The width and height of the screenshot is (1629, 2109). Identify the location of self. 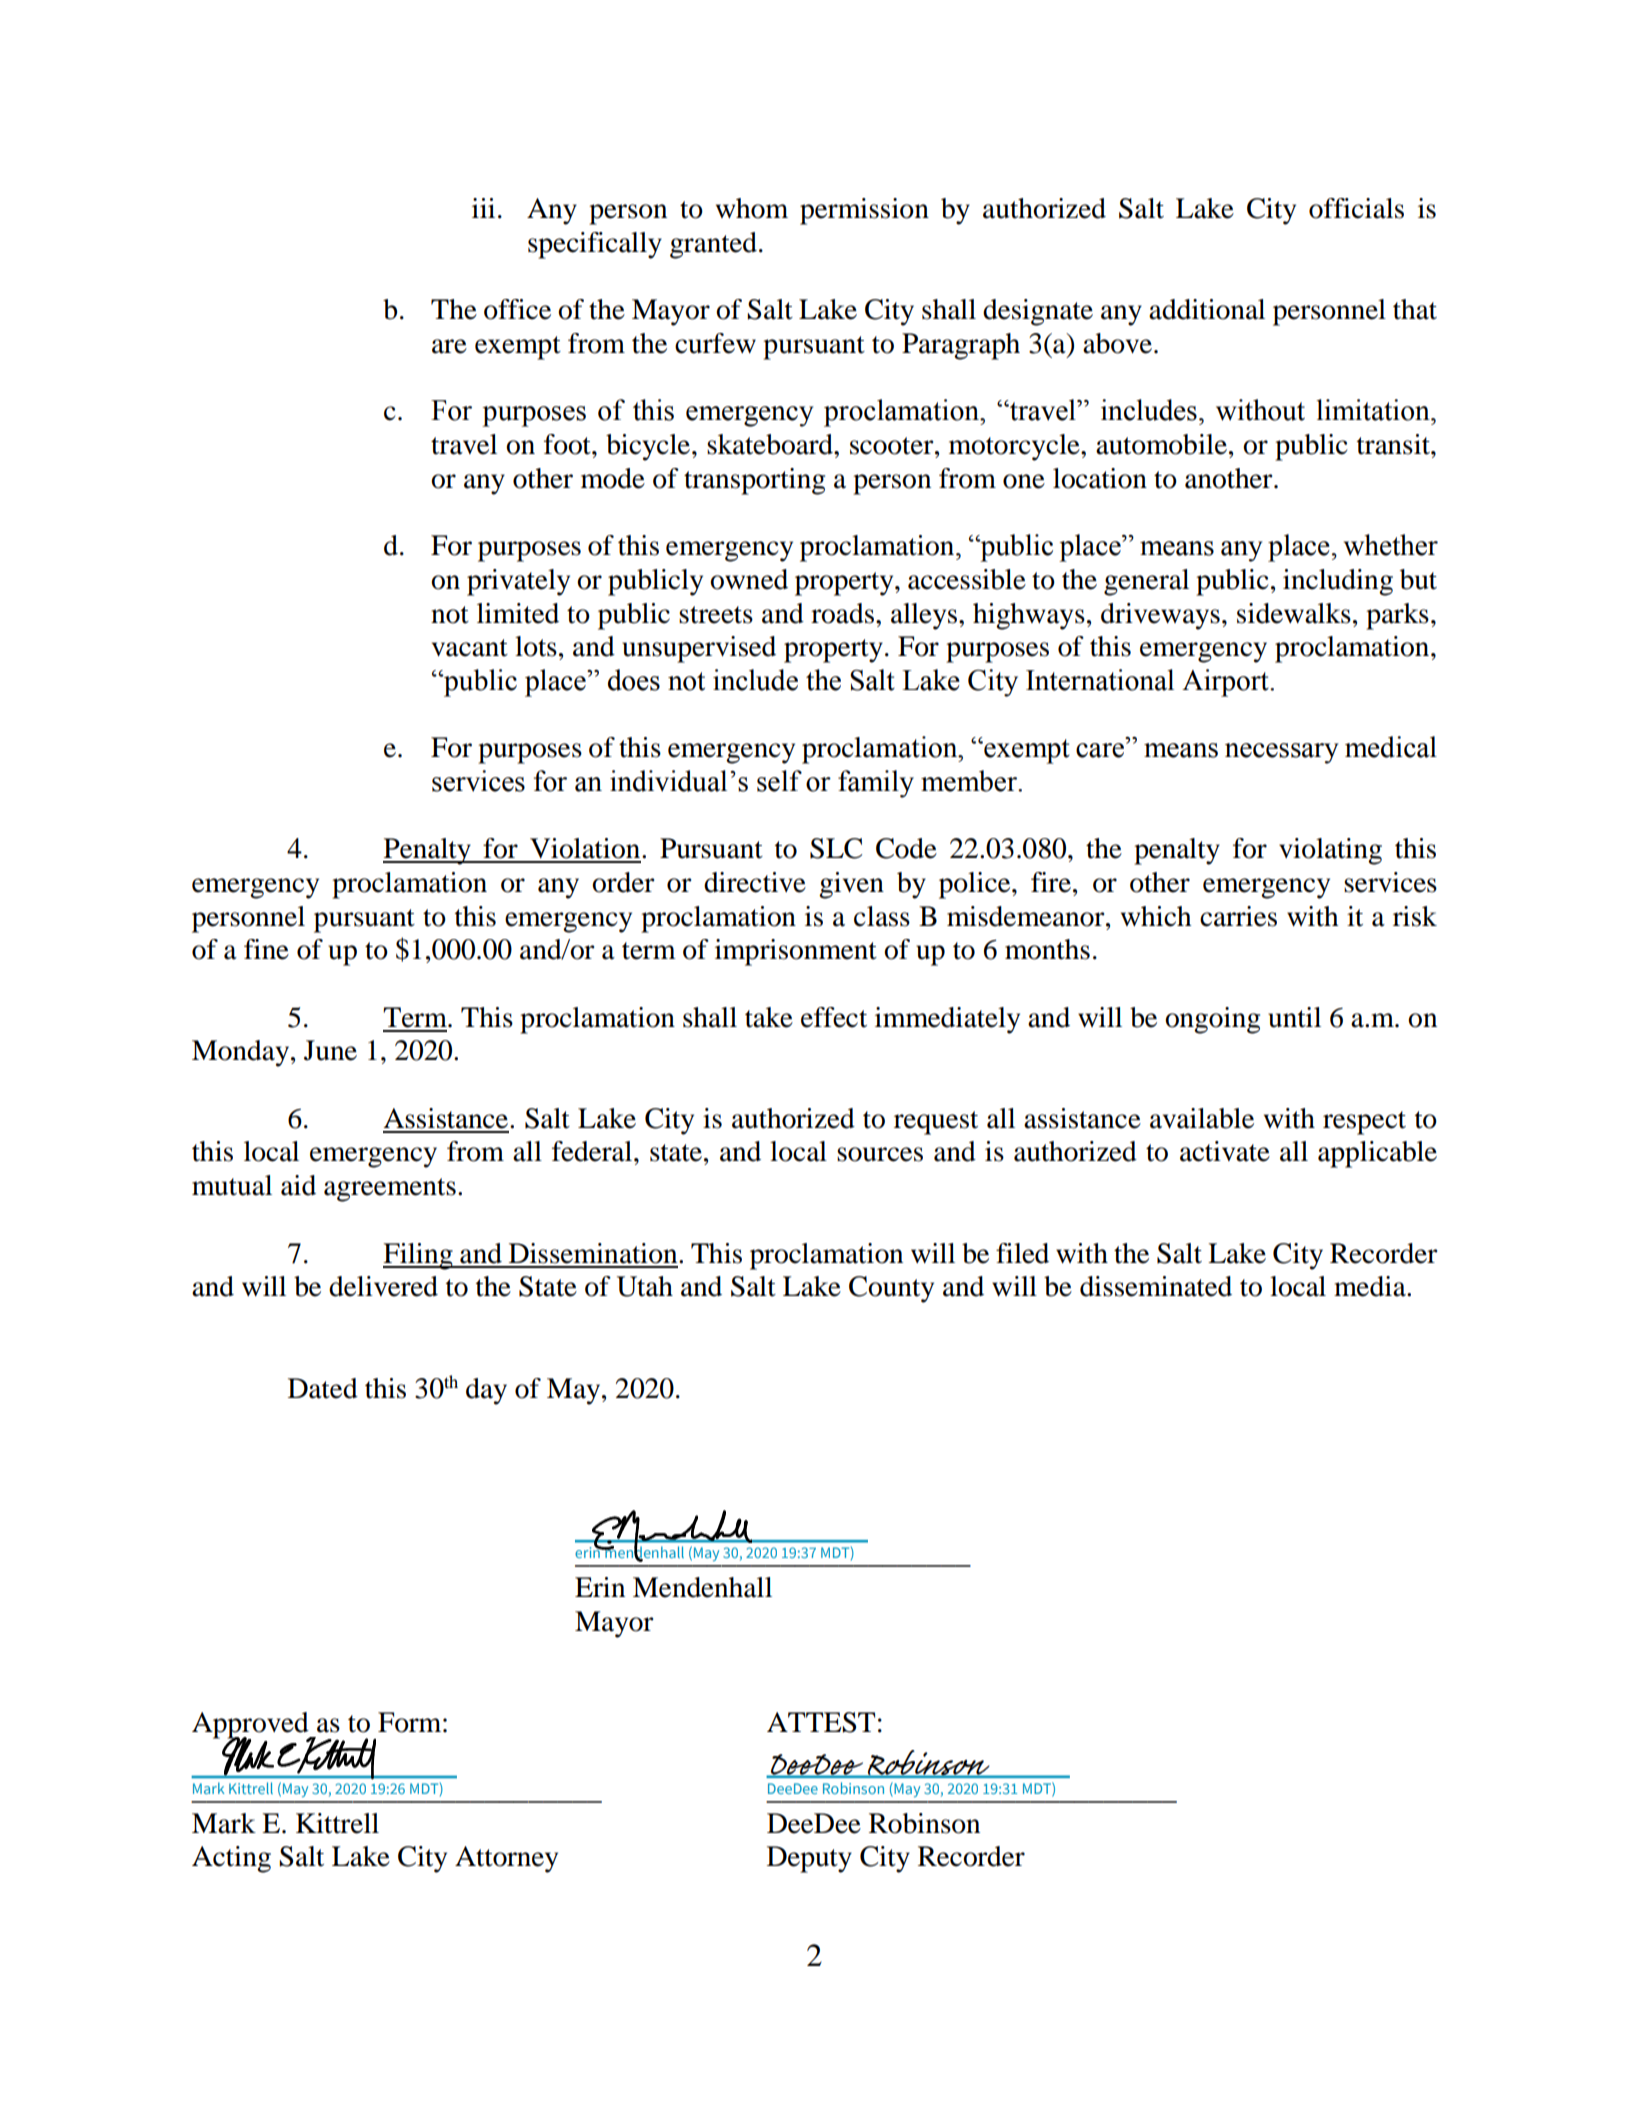
(779, 781).
